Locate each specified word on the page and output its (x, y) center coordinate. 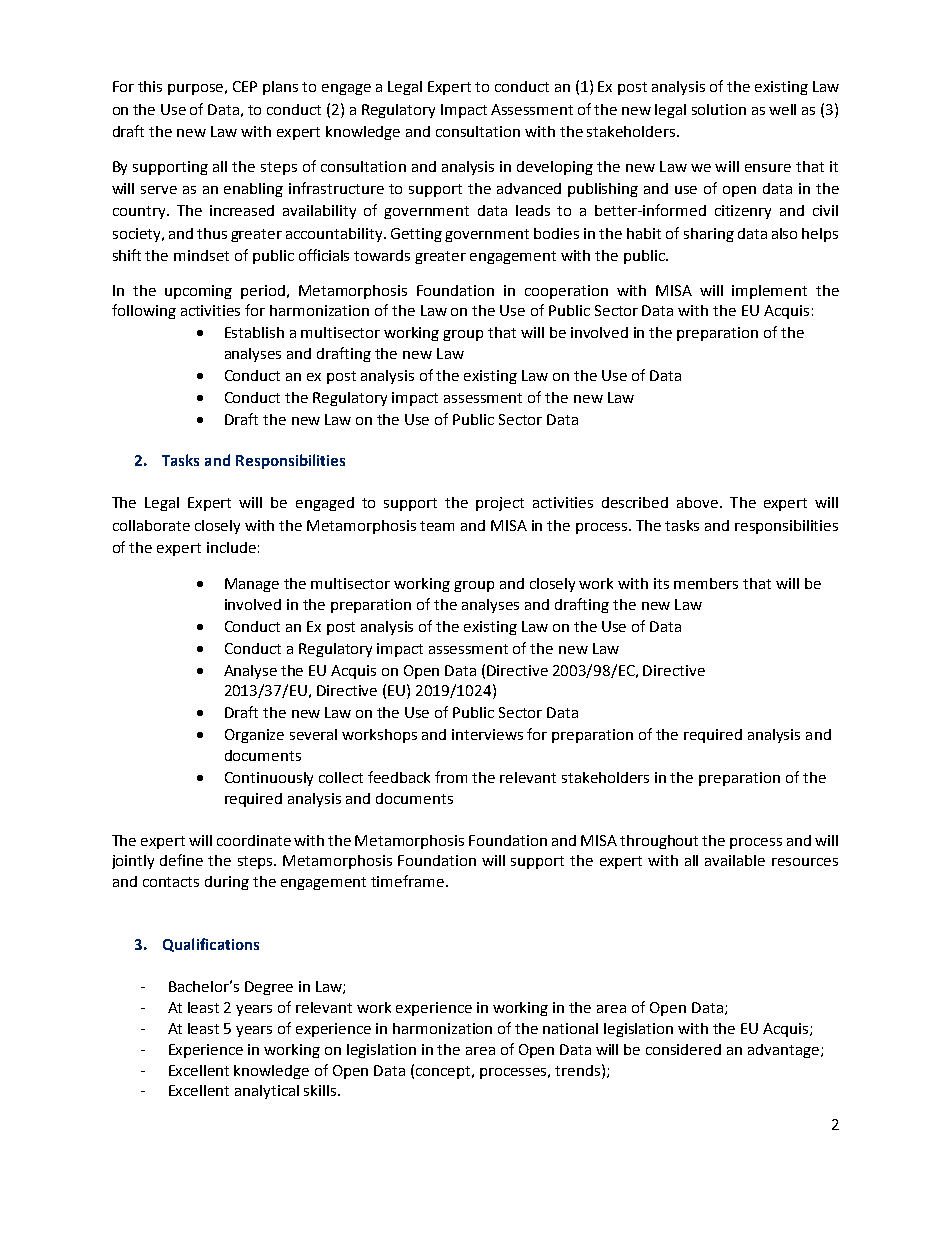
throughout (659, 842)
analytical (267, 1092)
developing (555, 168)
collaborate (151, 525)
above (699, 502)
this (150, 86)
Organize (254, 736)
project (500, 504)
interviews (487, 734)
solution (719, 109)
